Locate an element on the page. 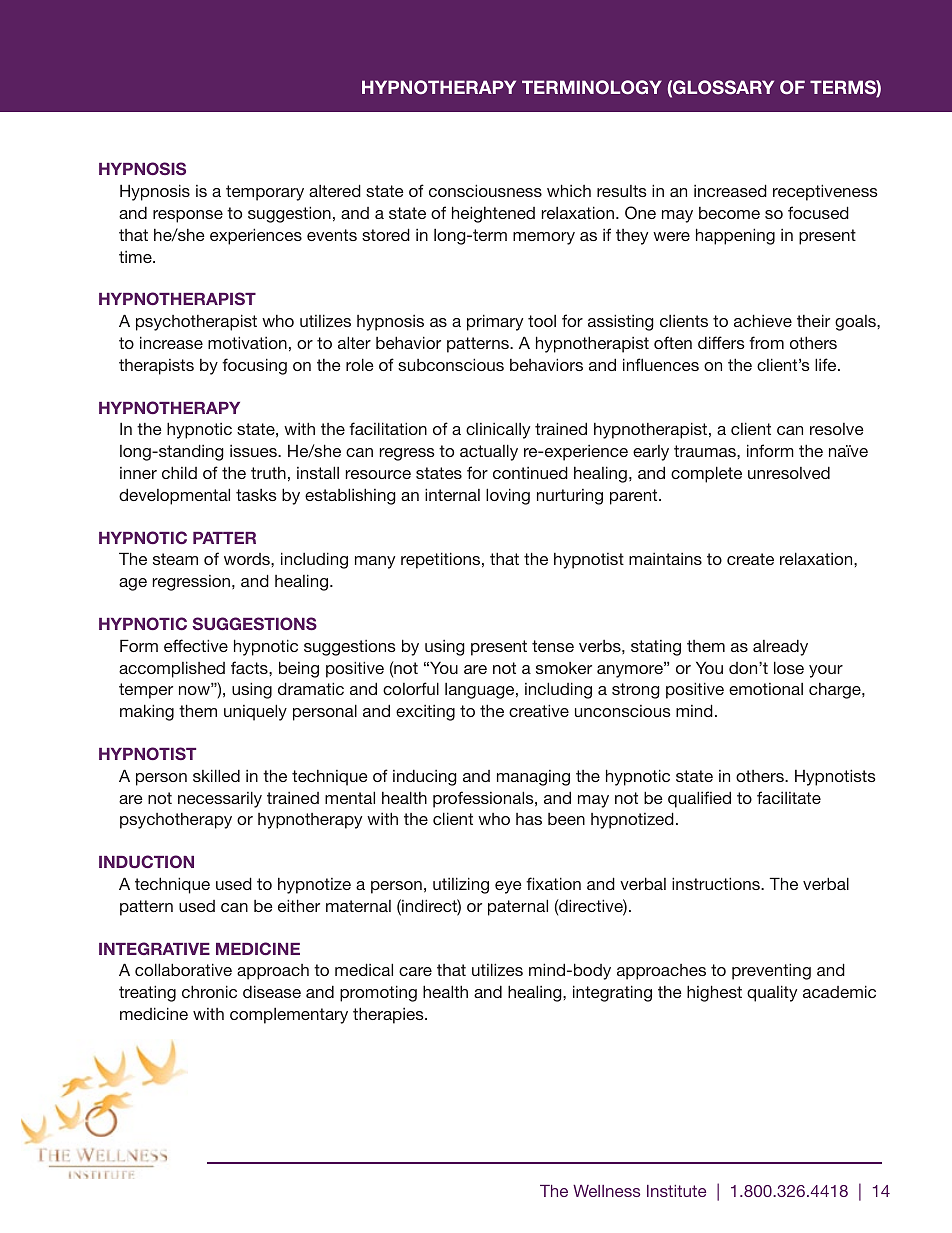 The width and height of the image is (952, 1233). clinically is located at coordinates (498, 430).
